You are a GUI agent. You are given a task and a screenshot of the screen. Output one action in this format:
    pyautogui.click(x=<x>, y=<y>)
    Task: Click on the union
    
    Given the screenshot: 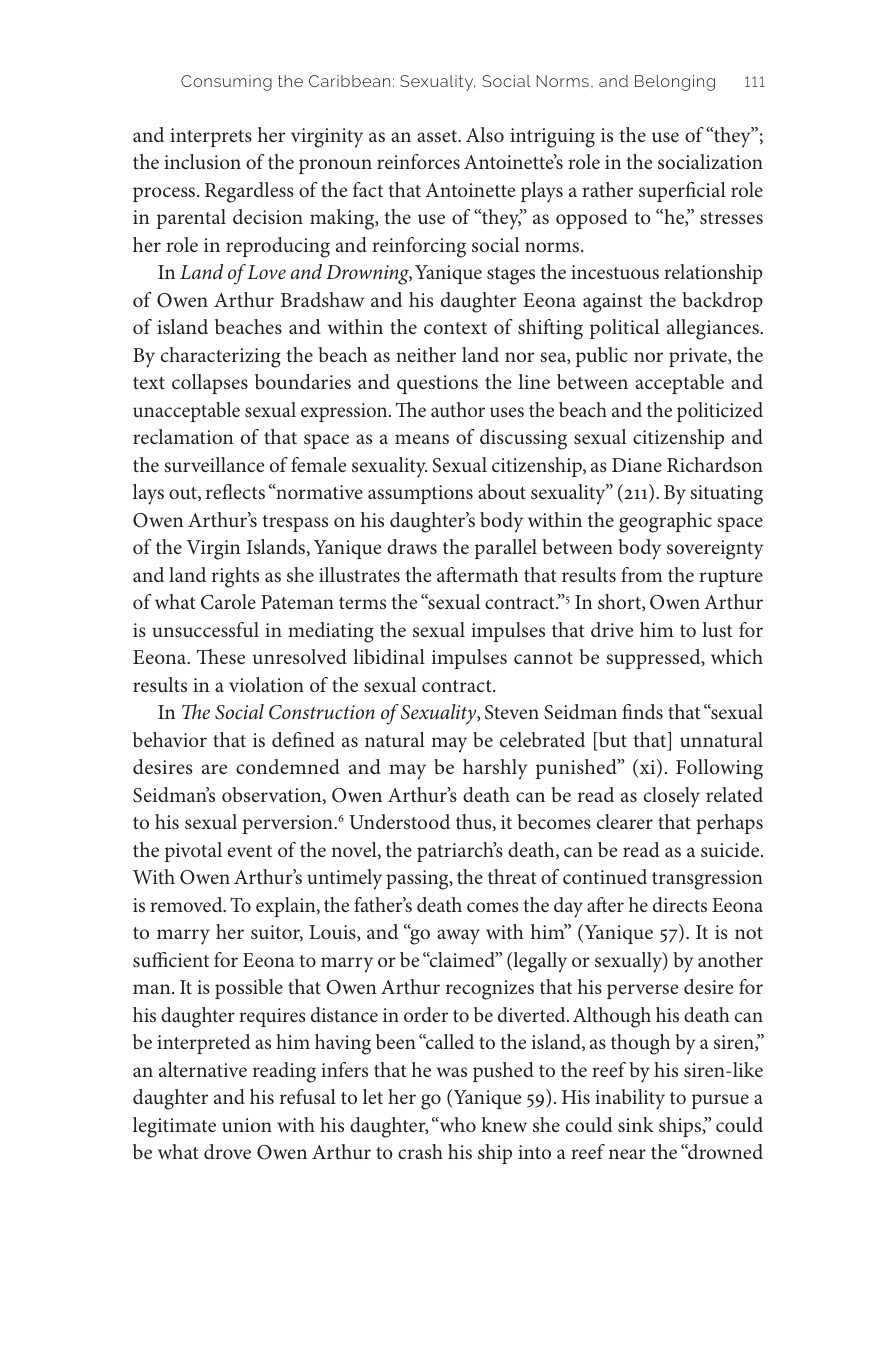 What is the action you would take?
    pyautogui.click(x=247, y=1125)
